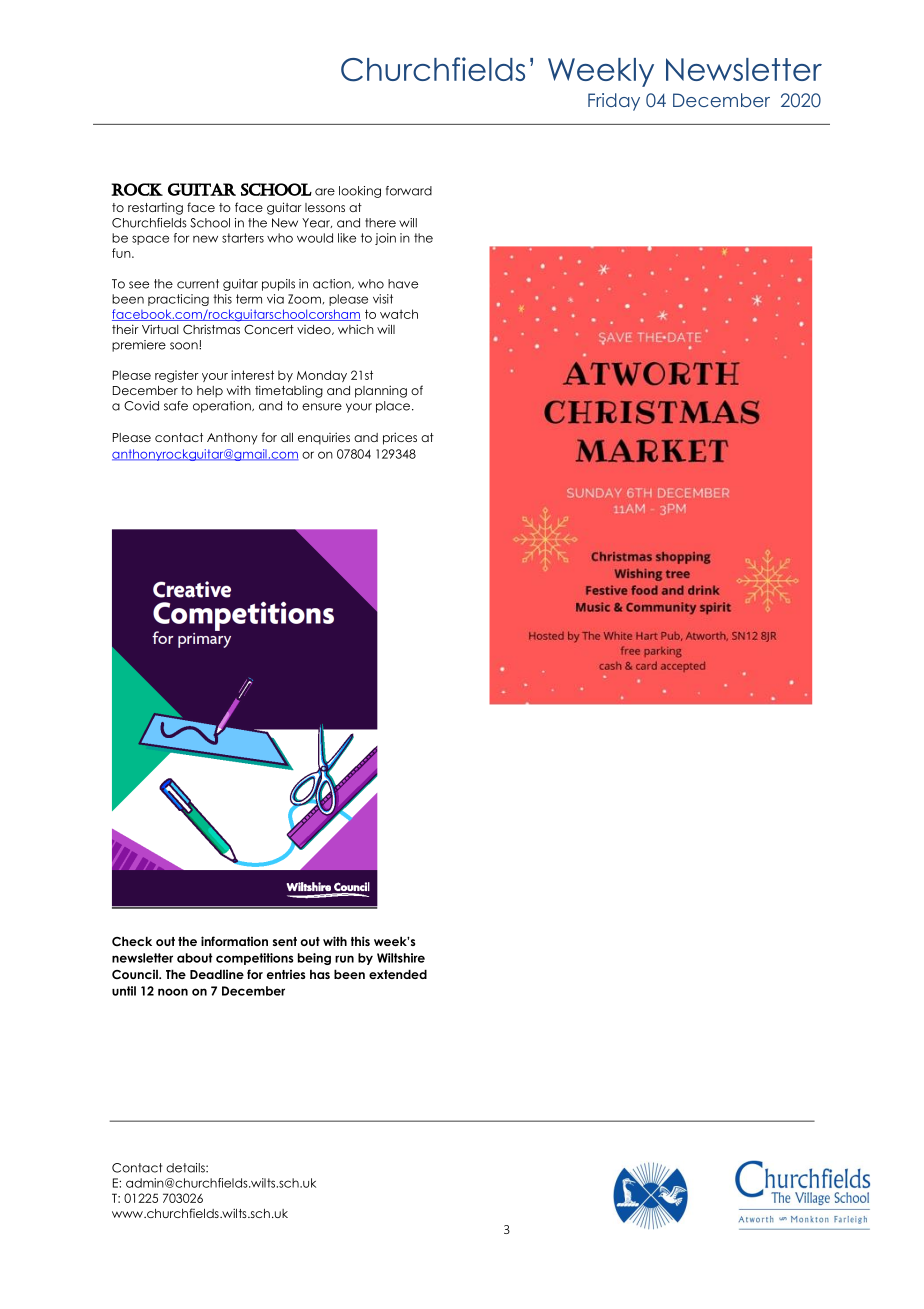 The image size is (924, 1309). I want to click on restarting, so click(155, 209).
